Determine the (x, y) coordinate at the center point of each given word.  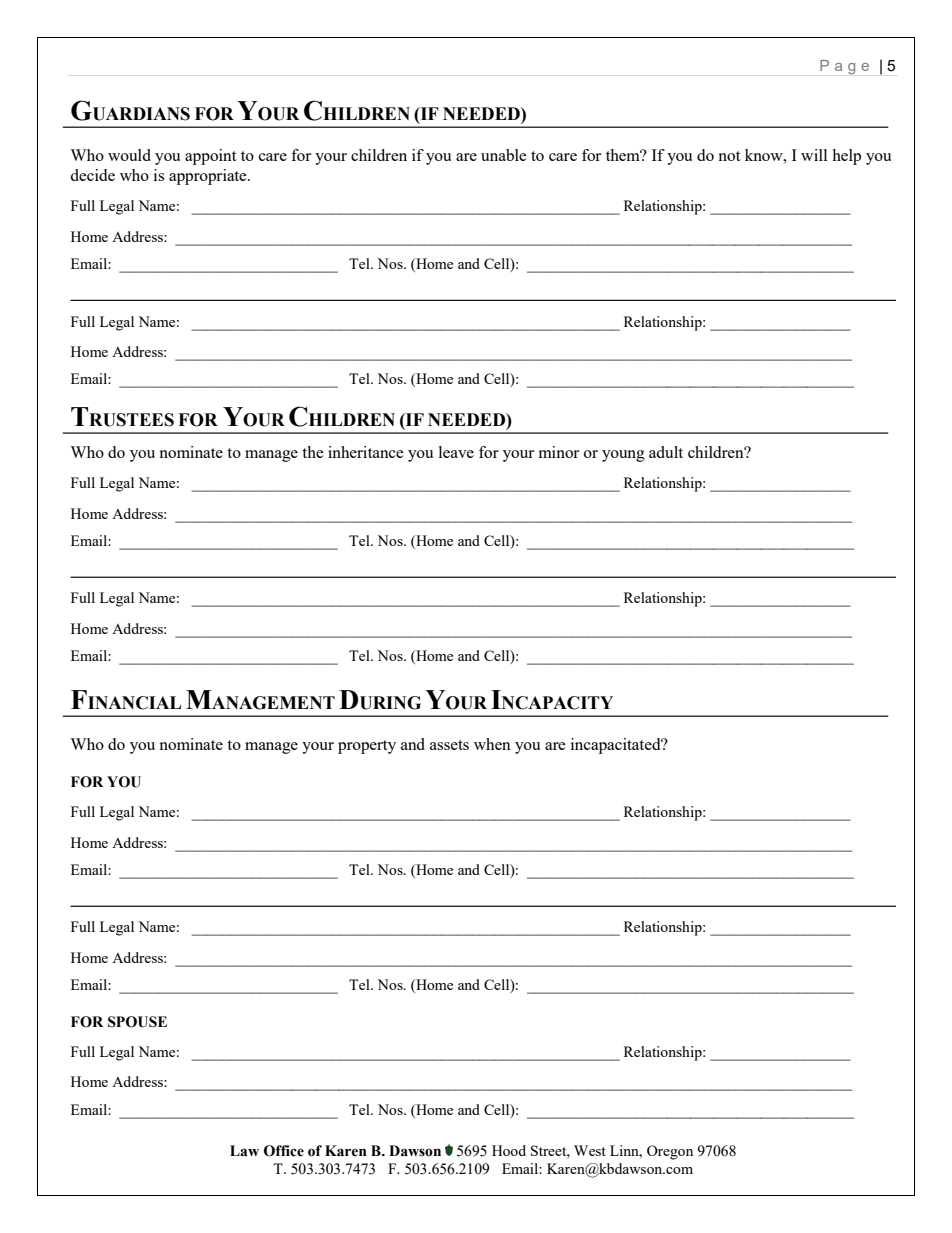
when (492, 744)
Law (244, 1151)
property (367, 747)
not (729, 156)
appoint (210, 157)
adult (666, 452)
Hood (509, 1150)
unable (504, 155)
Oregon (670, 1152)
